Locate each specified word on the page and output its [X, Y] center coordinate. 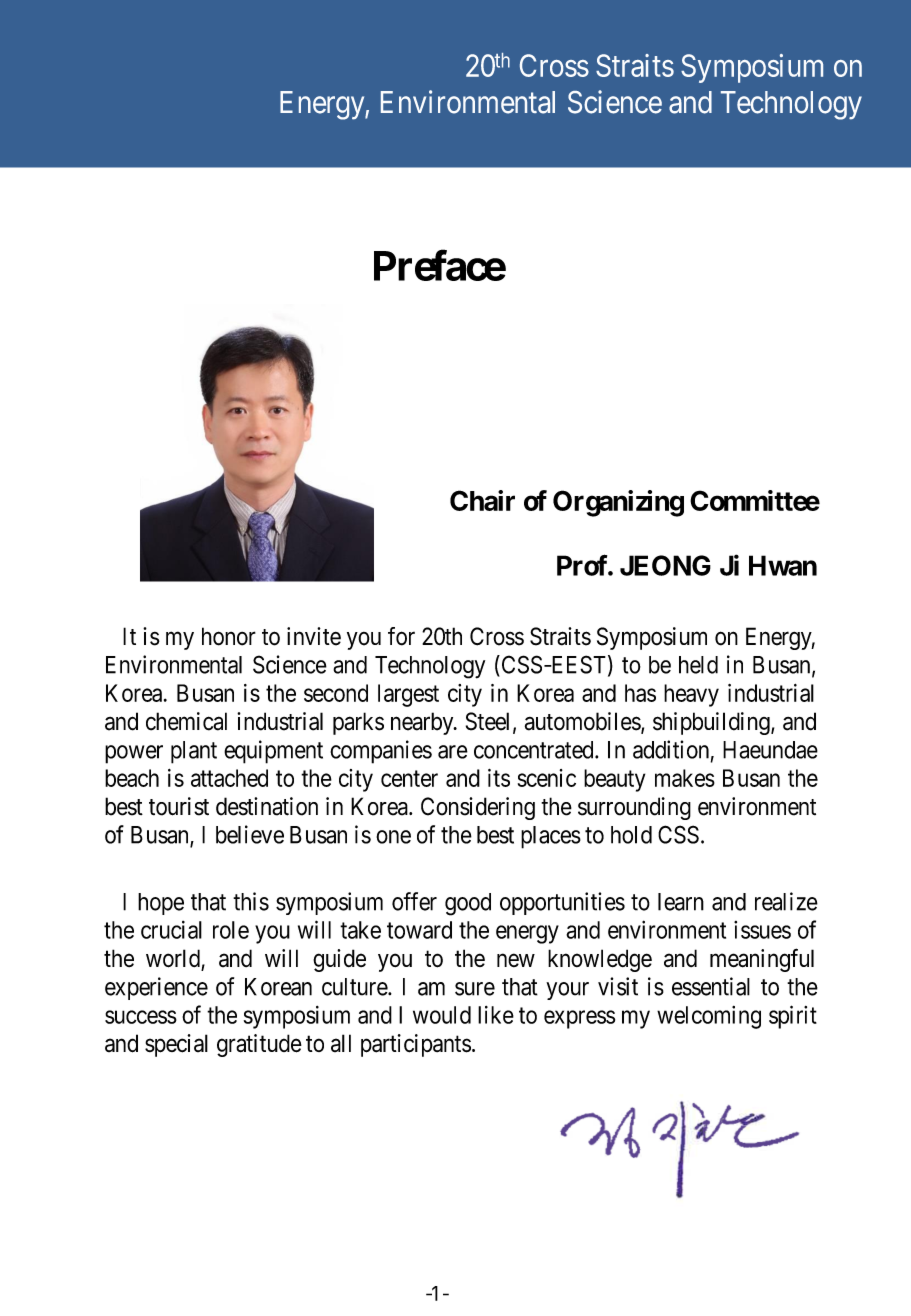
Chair [482, 500]
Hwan [783, 565]
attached [229, 778]
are [453, 752]
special [176, 1045]
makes [685, 778]
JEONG [665, 565]
